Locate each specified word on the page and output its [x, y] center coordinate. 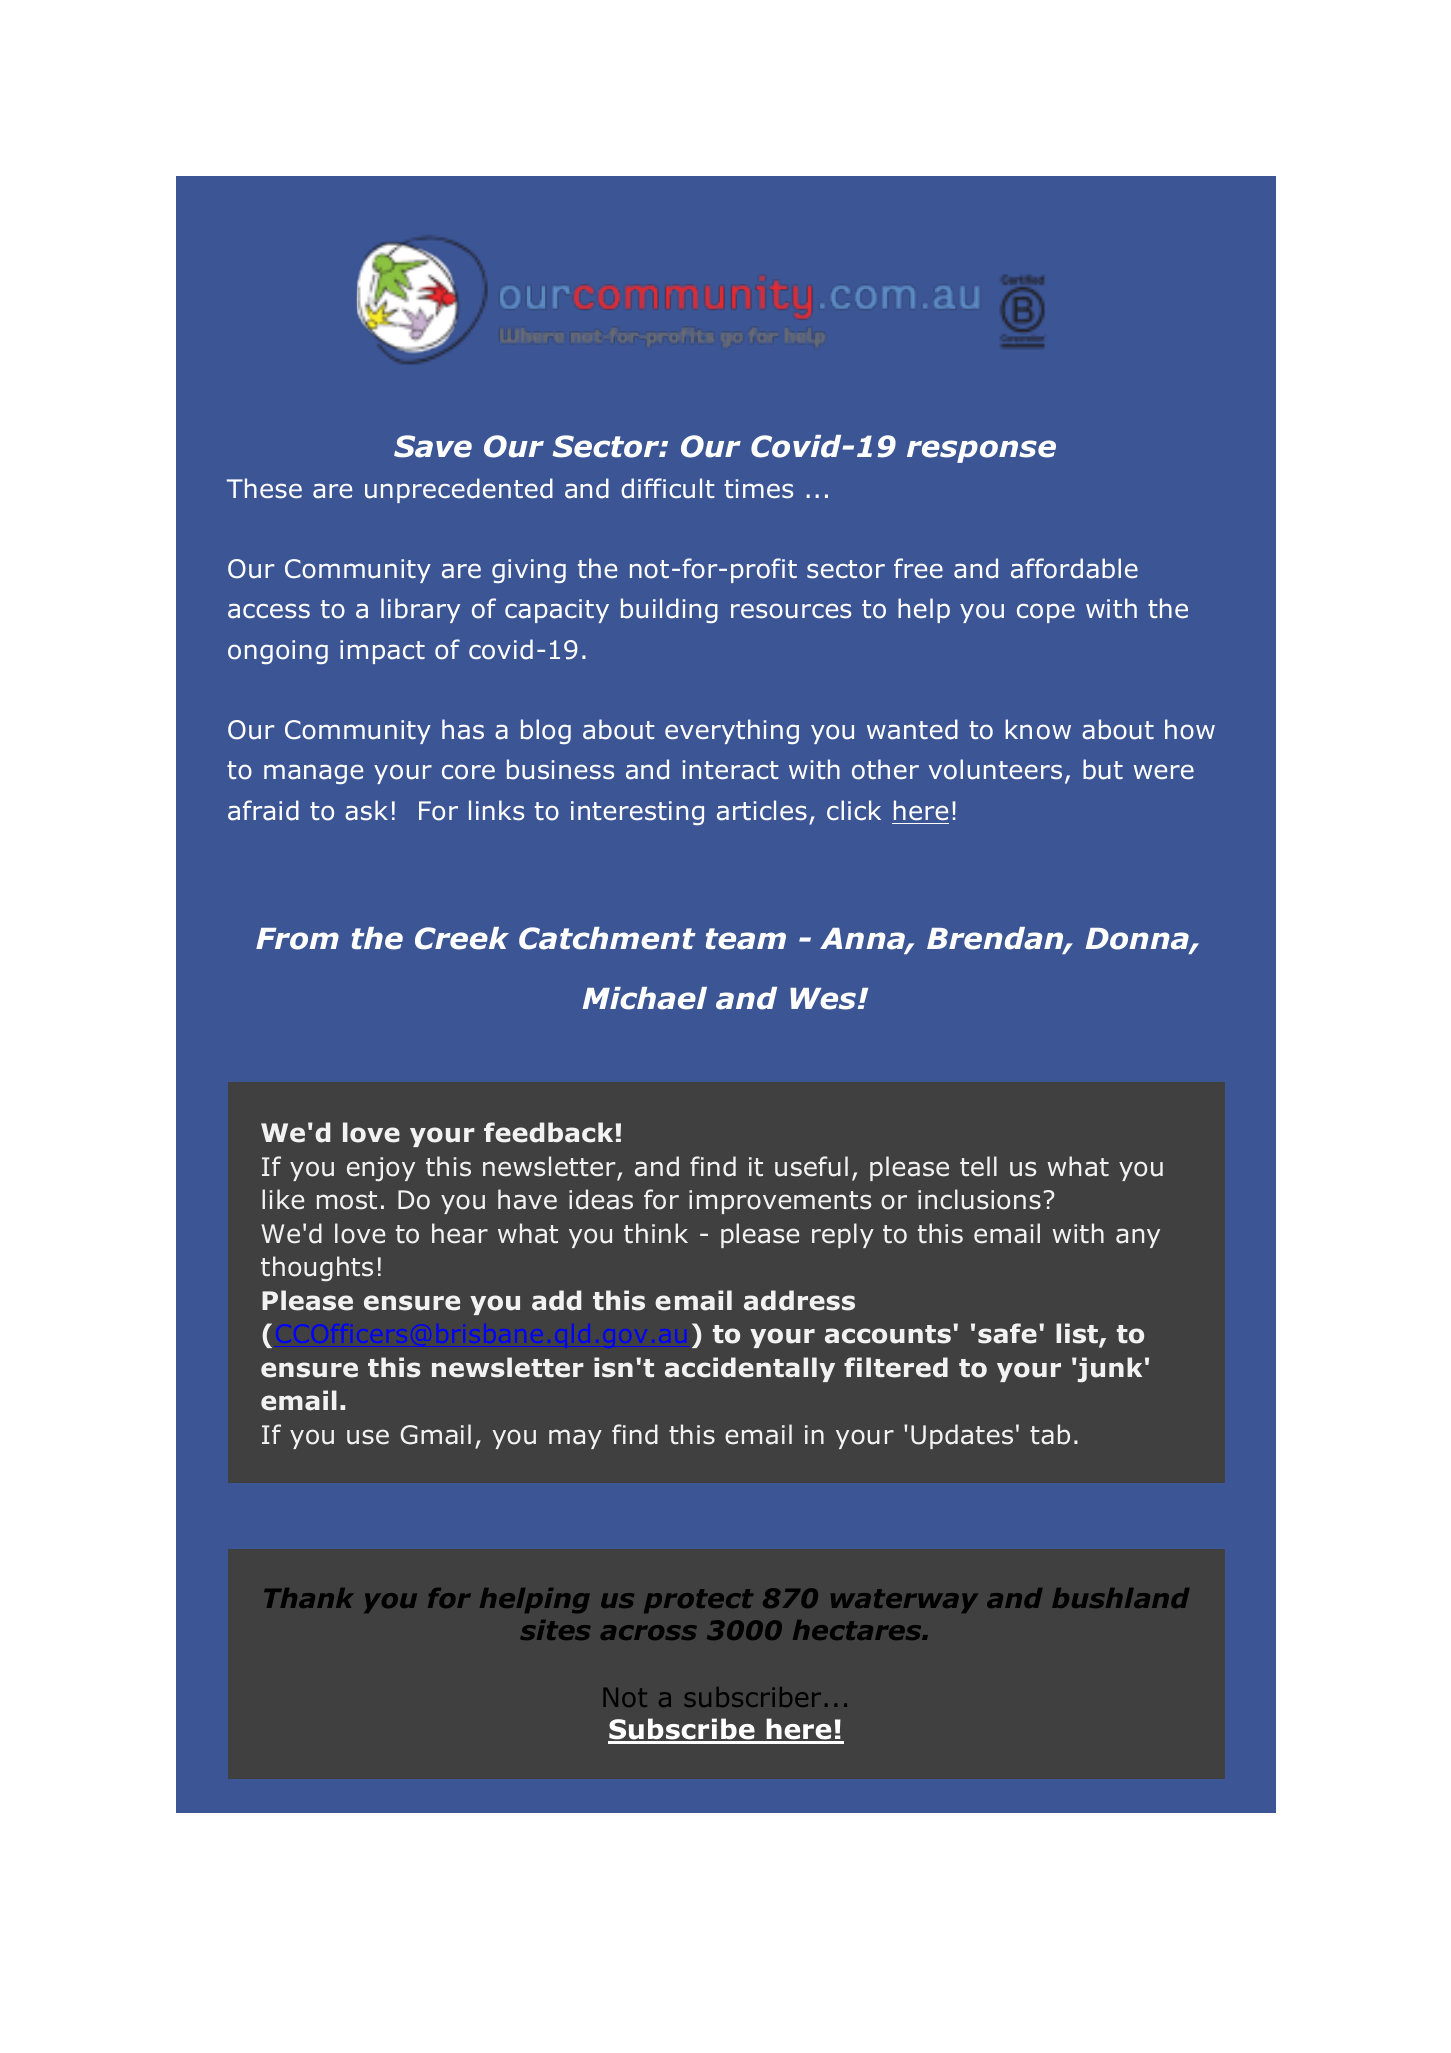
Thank [308, 1598]
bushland [1120, 1598]
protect [698, 1601]
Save [433, 446]
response [981, 451]
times [758, 489]
